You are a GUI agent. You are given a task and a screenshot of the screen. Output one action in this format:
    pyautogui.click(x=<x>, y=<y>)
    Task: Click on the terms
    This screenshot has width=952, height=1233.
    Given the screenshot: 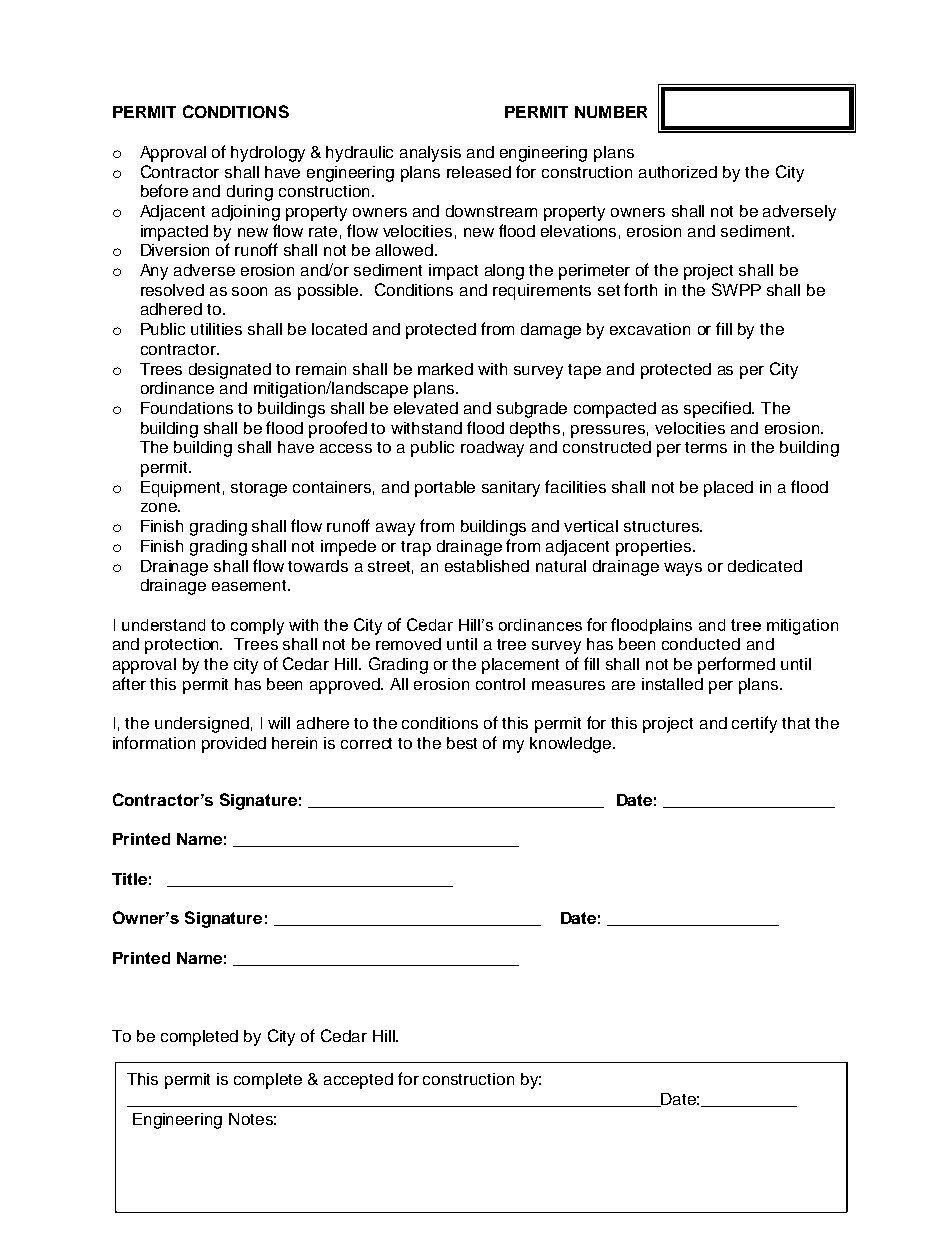 What is the action you would take?
    pyautogui.click(x=706, y=447)
